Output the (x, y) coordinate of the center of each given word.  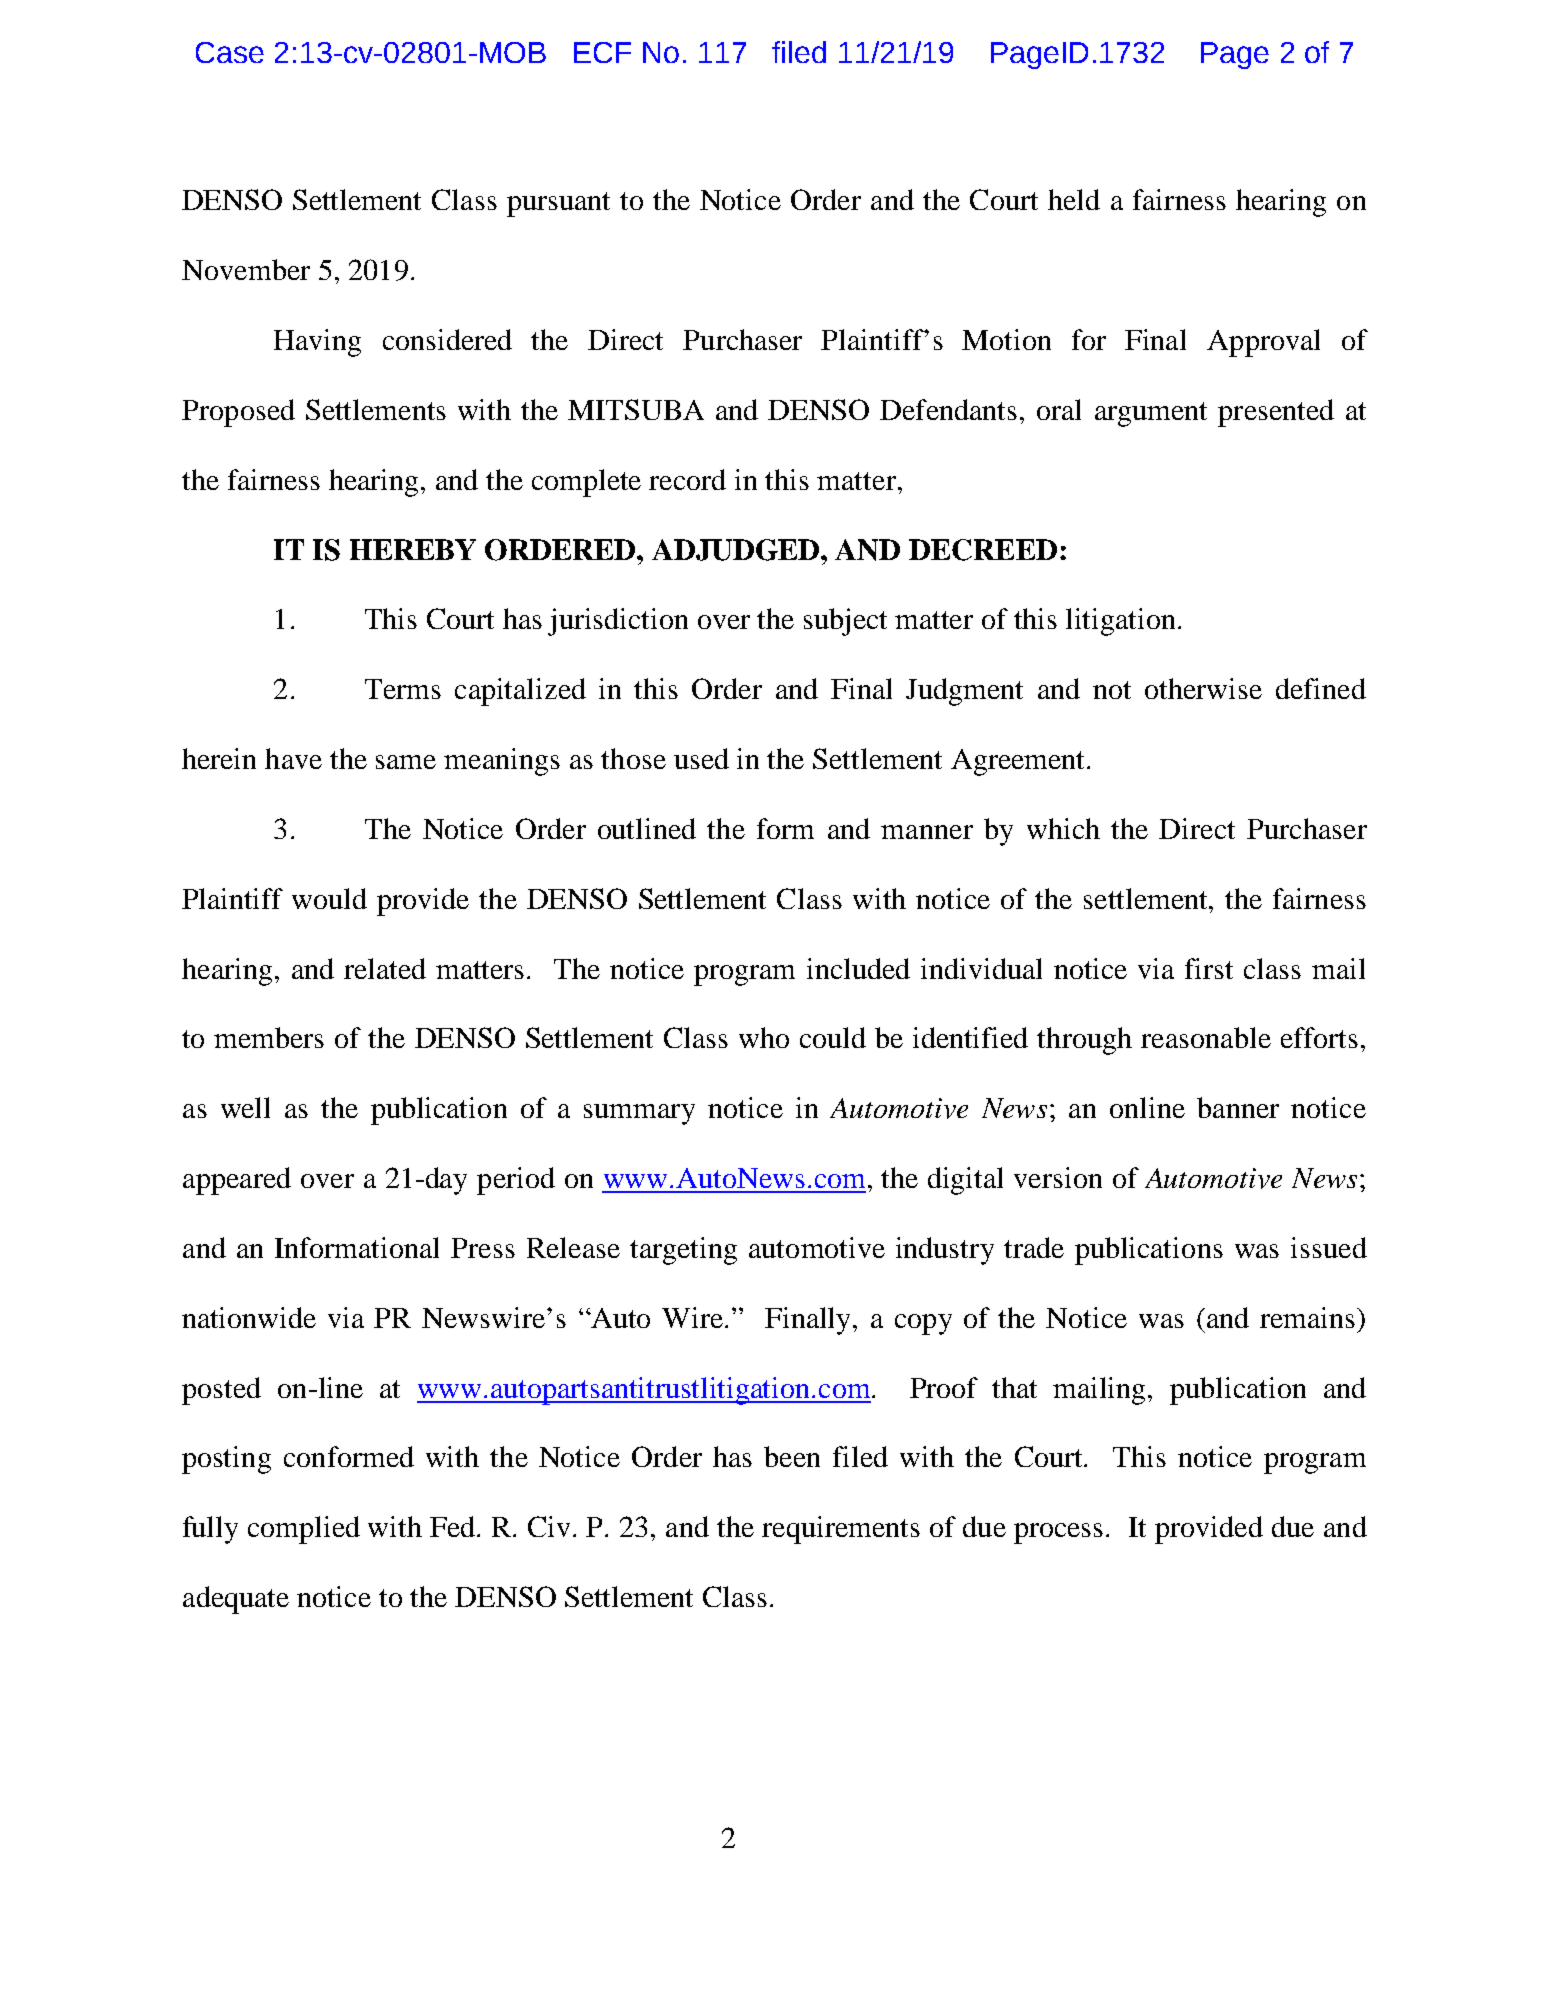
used (701, 758)
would (329, 898)
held (1074, 199)
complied (304, 1530)
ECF (602, 52)
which (1063, 828)
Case (230, 52)
